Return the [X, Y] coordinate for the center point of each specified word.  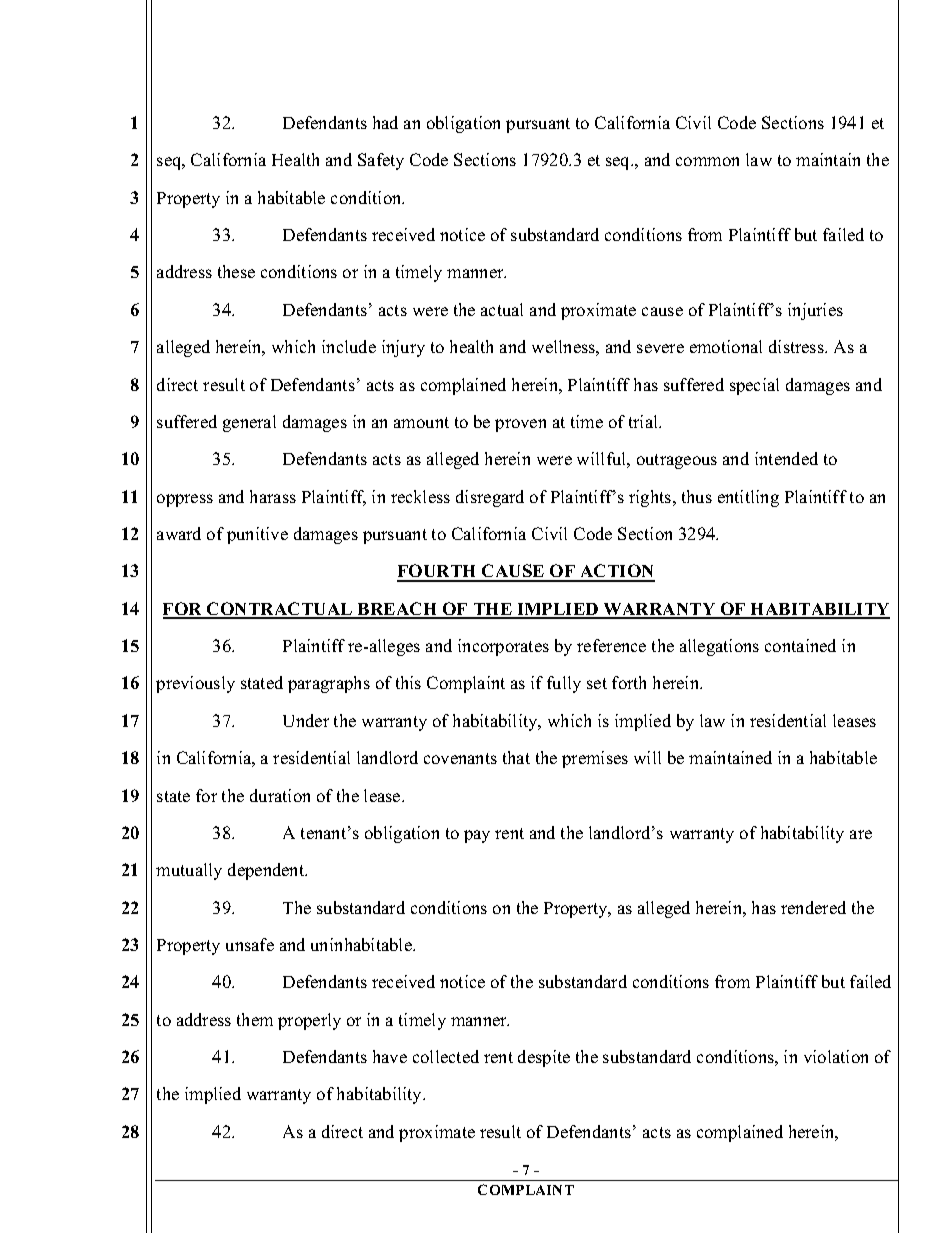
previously [195, 684]
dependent [267, 871]
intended [786, 458]
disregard [490, 498]
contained [800, 645]
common [707, 161]
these [236, 271]
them [255, 1019]
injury [403, 348]
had [385, 122]
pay [477, 836]
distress [797, 346]
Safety [381, 161]
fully [564, 684]
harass [273, 496]
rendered [813, 907]
